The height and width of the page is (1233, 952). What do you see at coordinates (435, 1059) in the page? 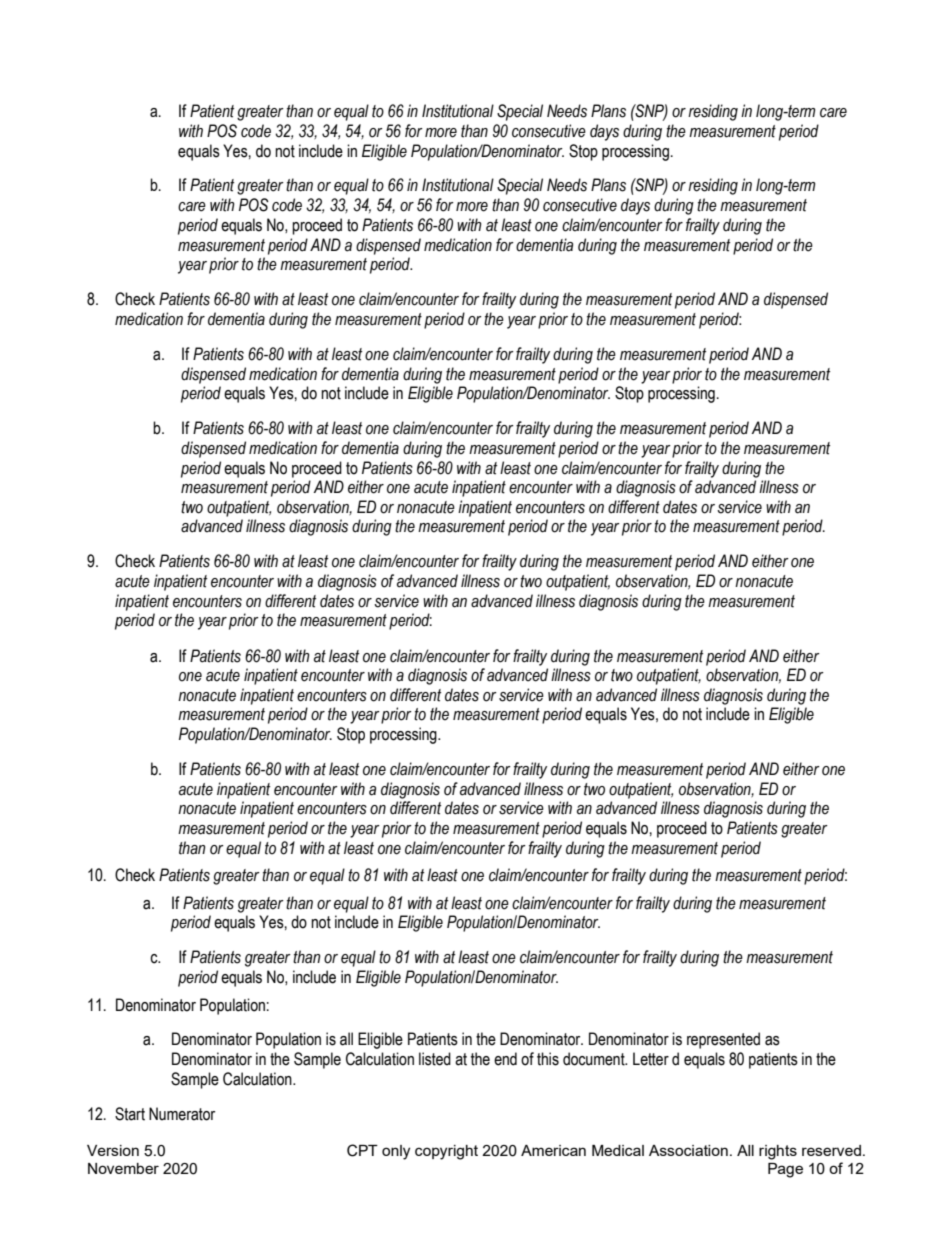
I see `listed` at bounding box center [435, 1059].
